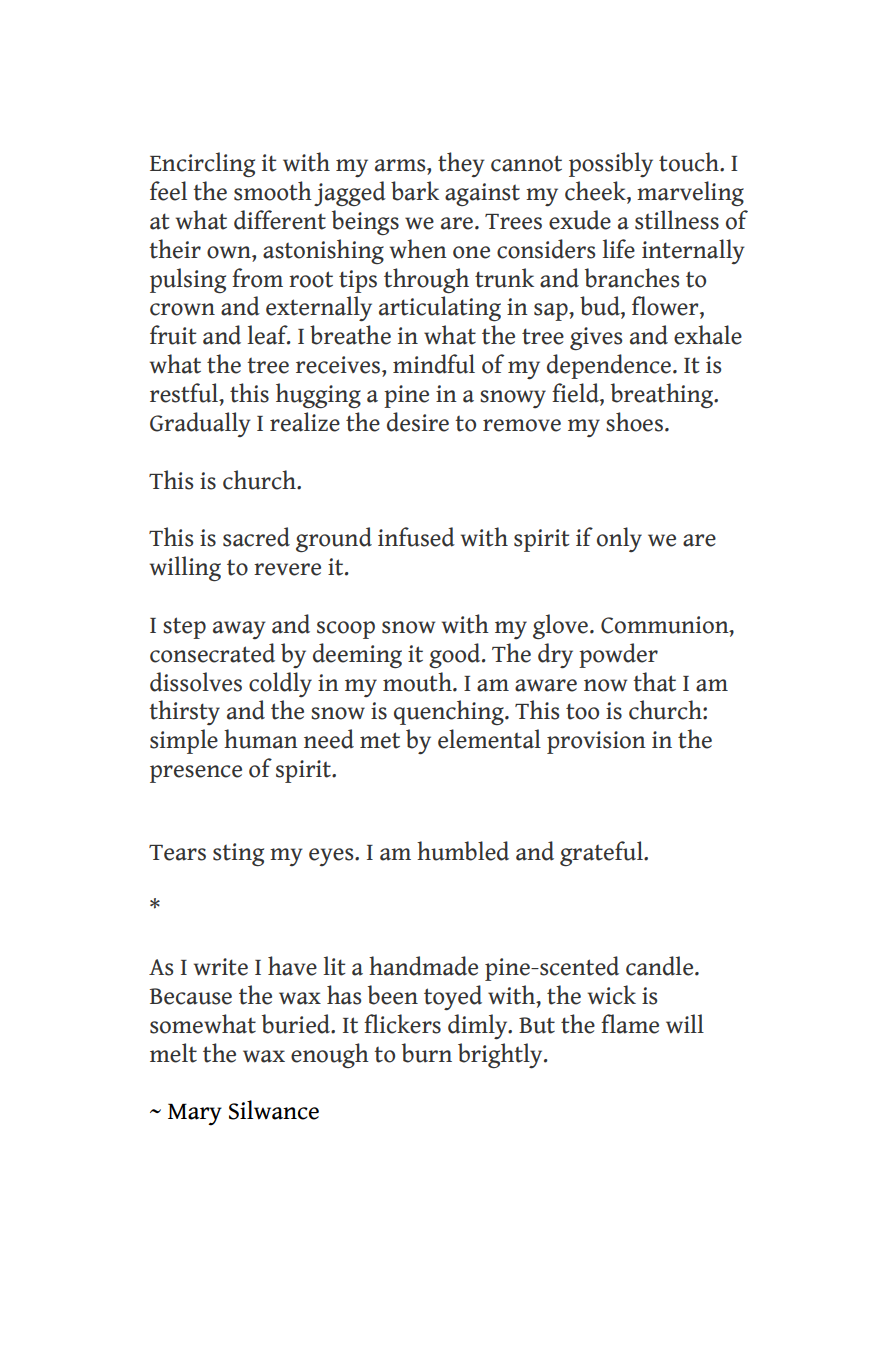 The height and width of the screenshot is (1345, 896). What do you see at coordinates (195, 1114) in the screenshot?
I see `Mary` at bounding box center [195, 1114].
